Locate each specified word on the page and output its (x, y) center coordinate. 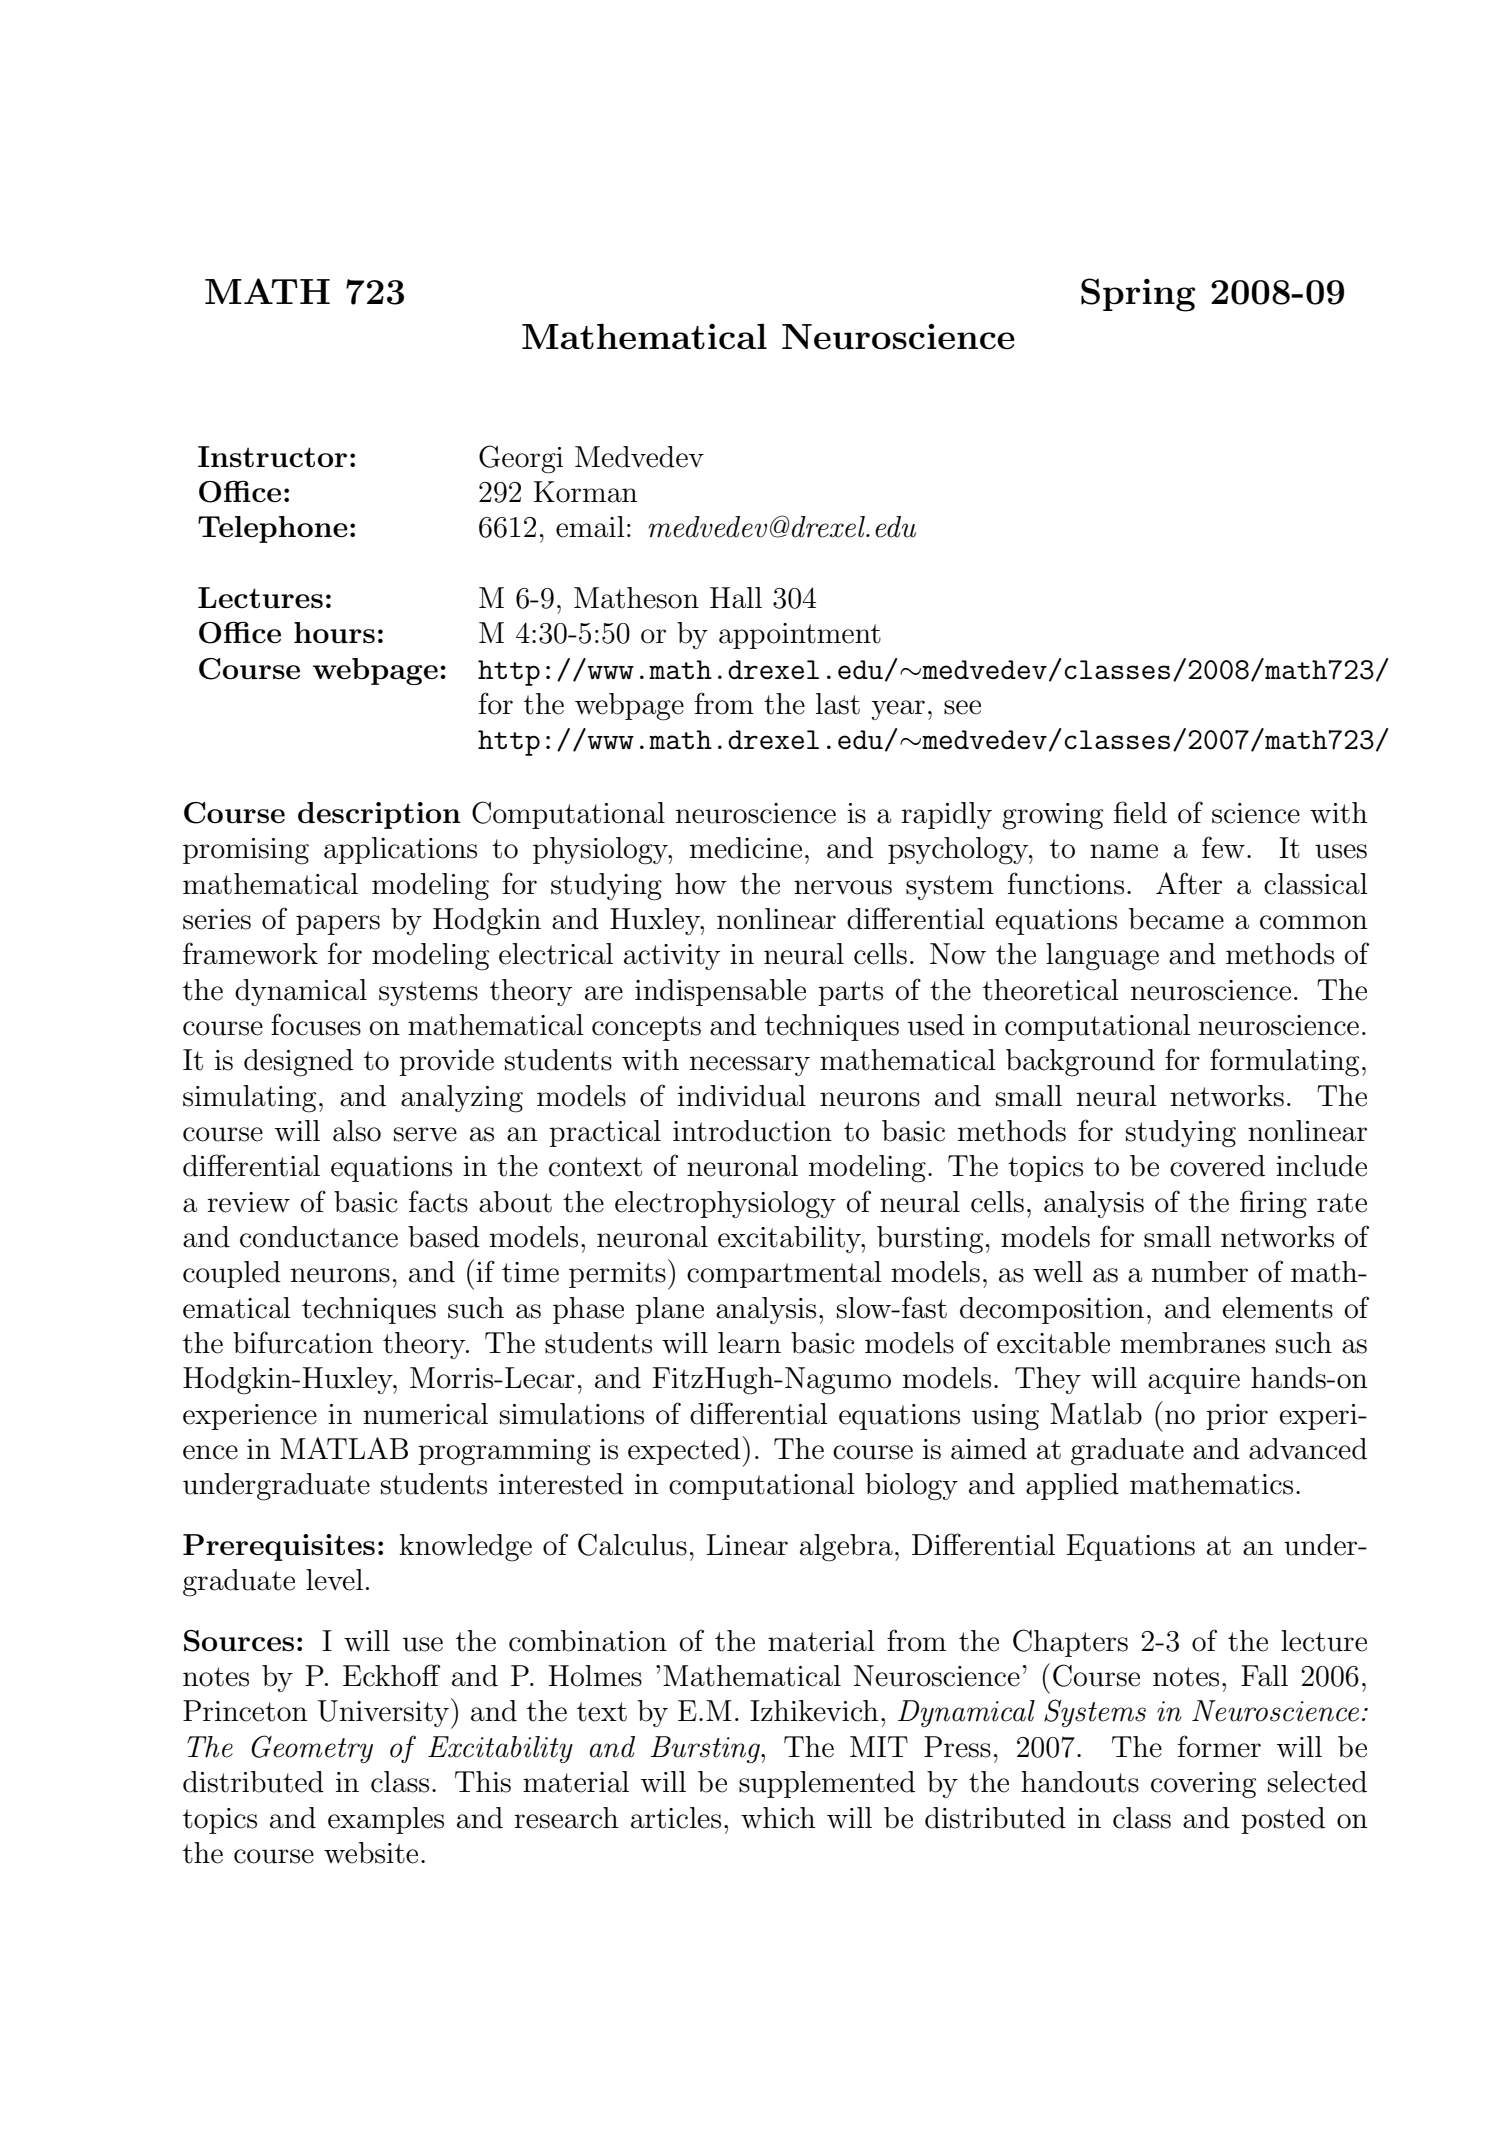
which (778, 1818)
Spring (1138, 295)
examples (386, 1820)
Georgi (521, 459)
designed (298, 1063)
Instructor (272, 457)
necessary (750, 1066)
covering (1203, 1785)
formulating (1284, 1062)
